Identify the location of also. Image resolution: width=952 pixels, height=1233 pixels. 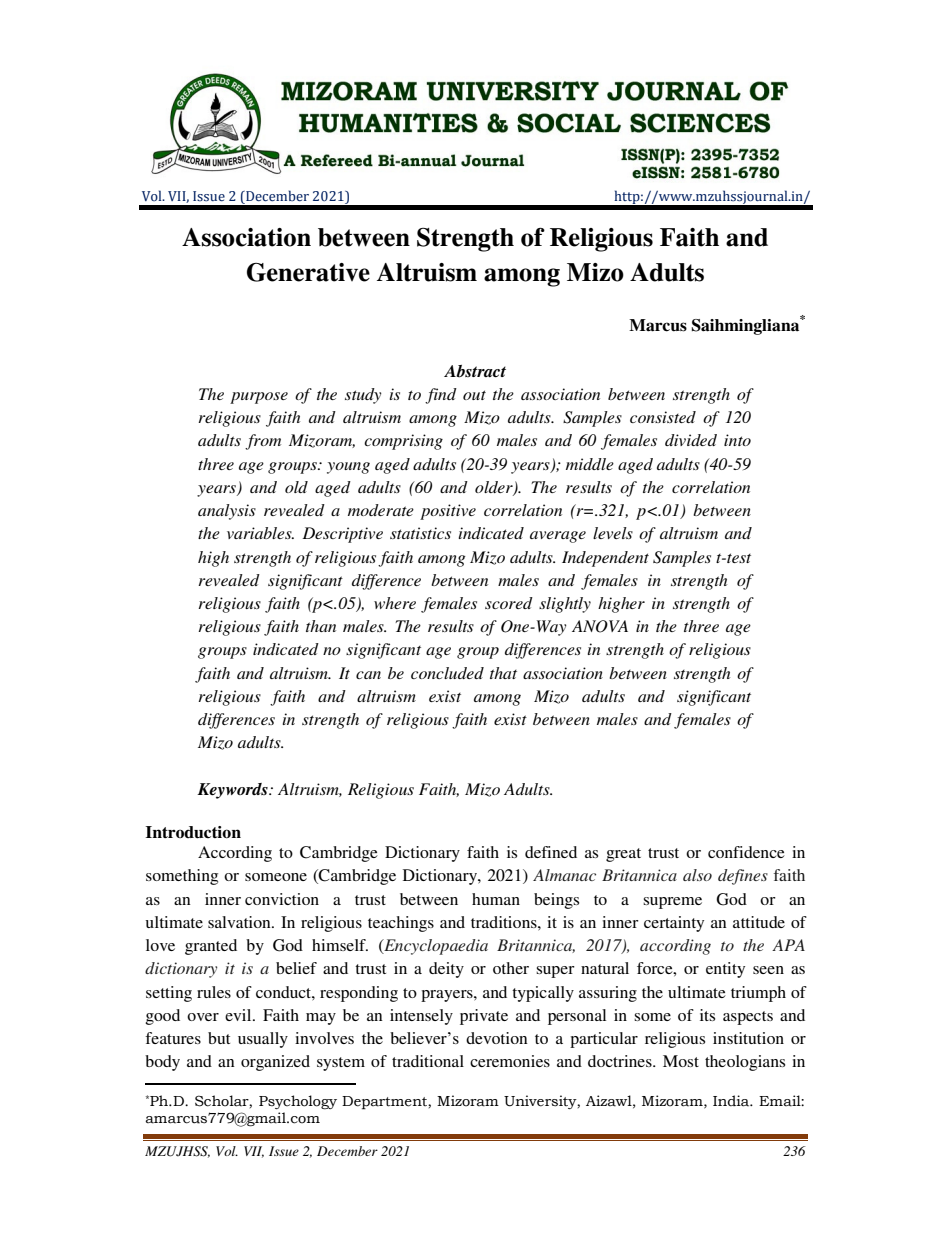
(697, 875).
